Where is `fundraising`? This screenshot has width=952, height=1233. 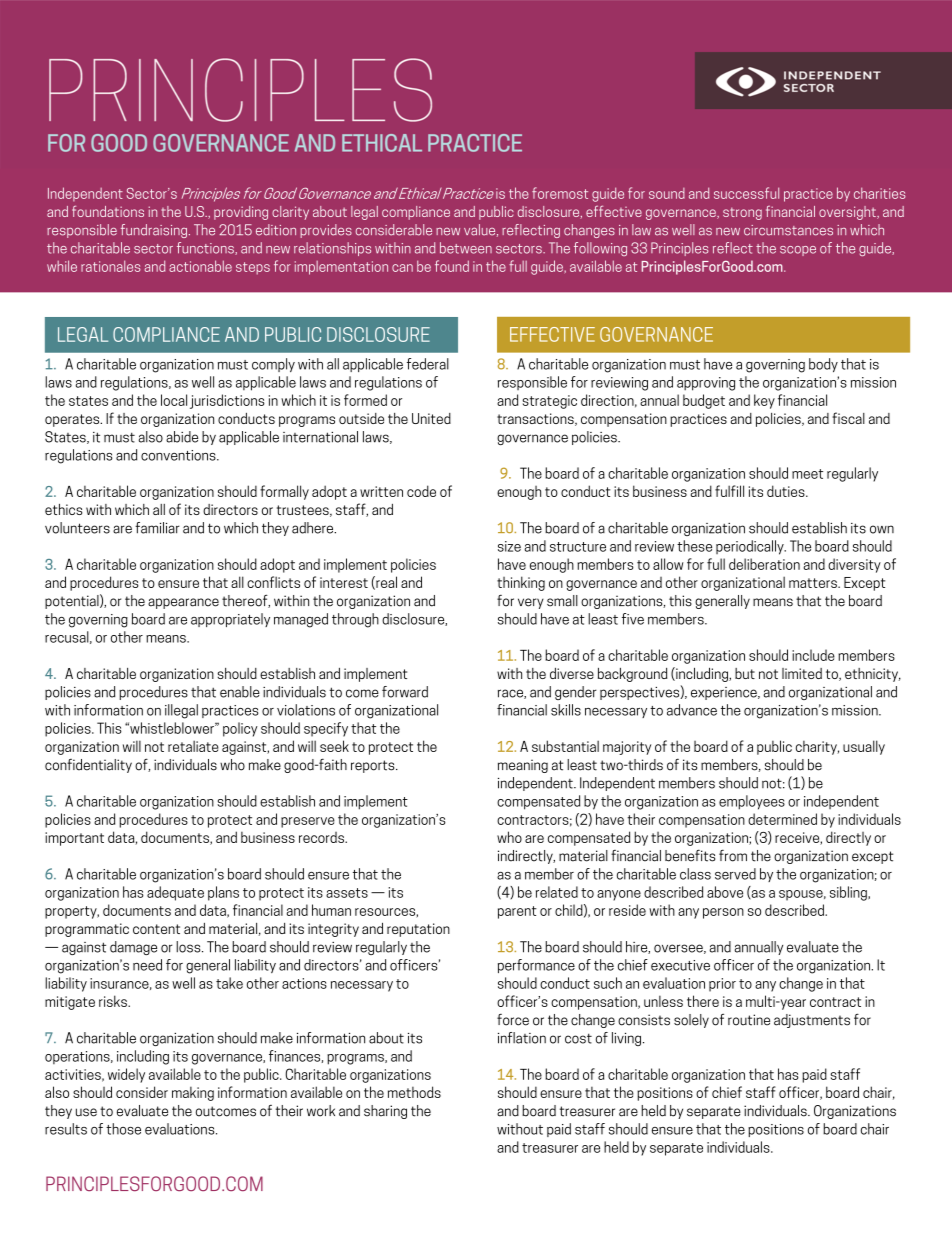
fundraising is located at coordinates (154, 231).
